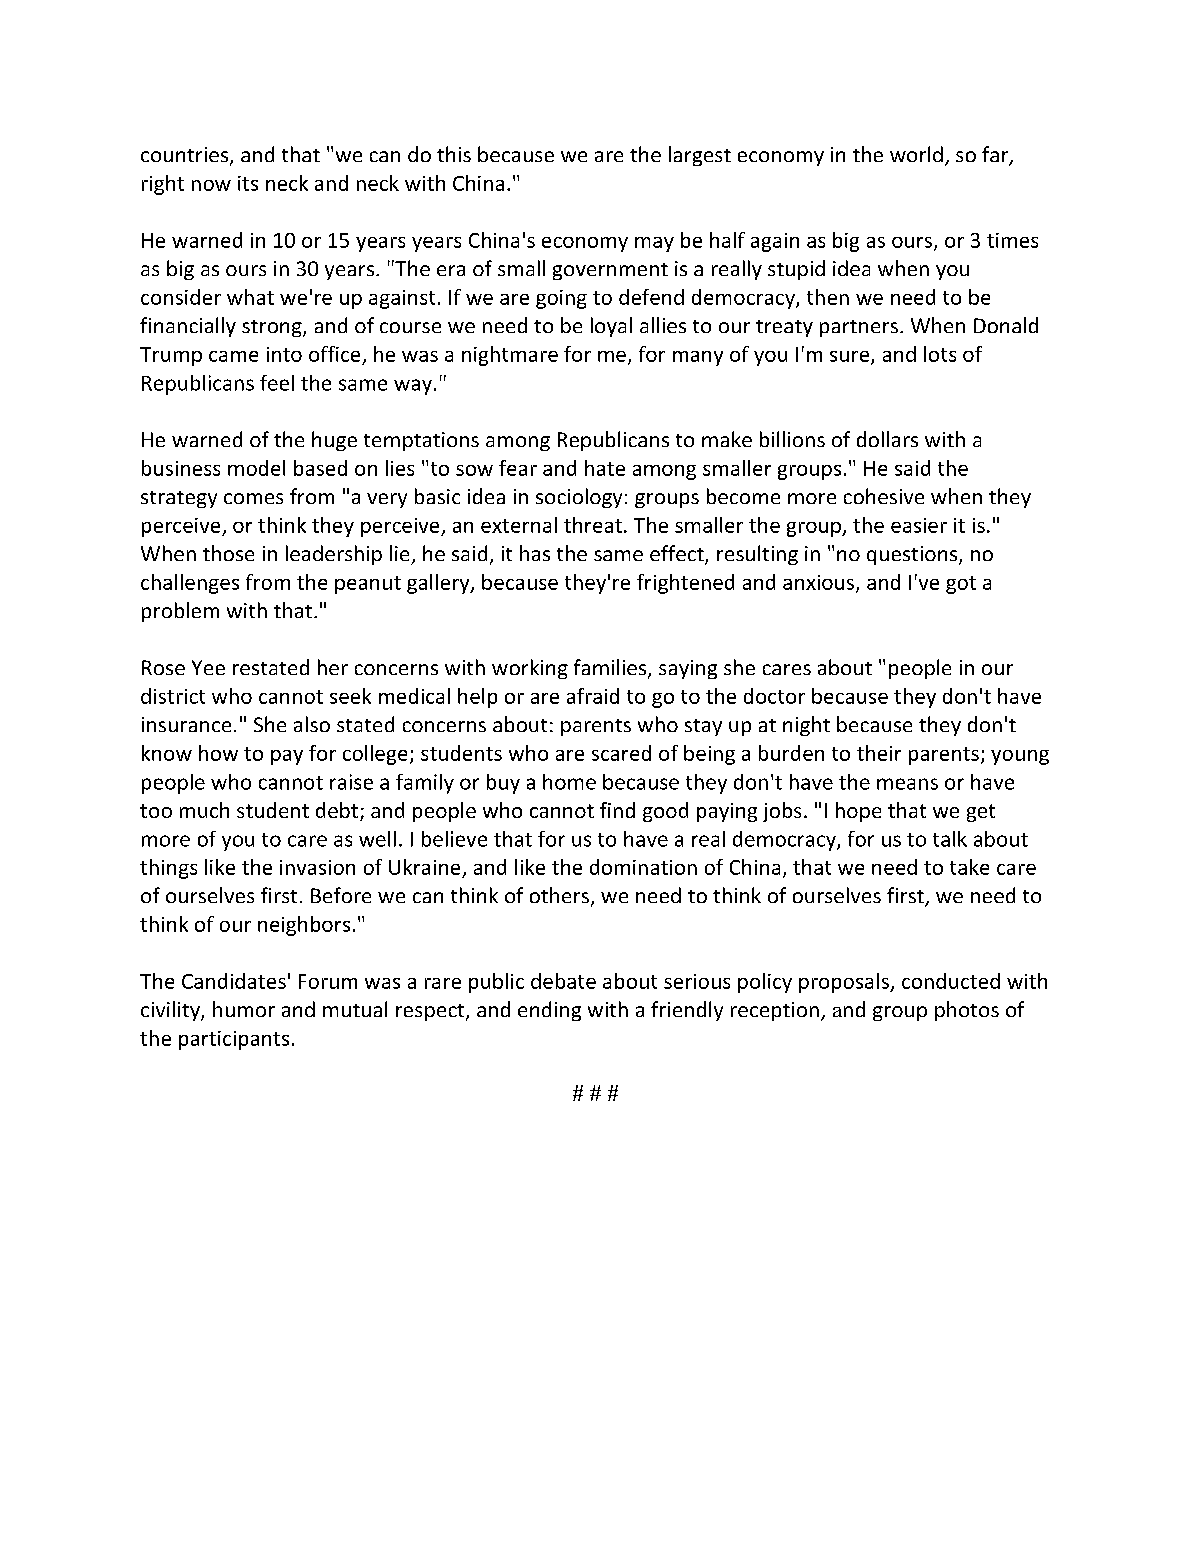 The width and height of the document is (1191, 1541). Describe the element at coordinates (248, 183) in the document. I see `its` at that location.
